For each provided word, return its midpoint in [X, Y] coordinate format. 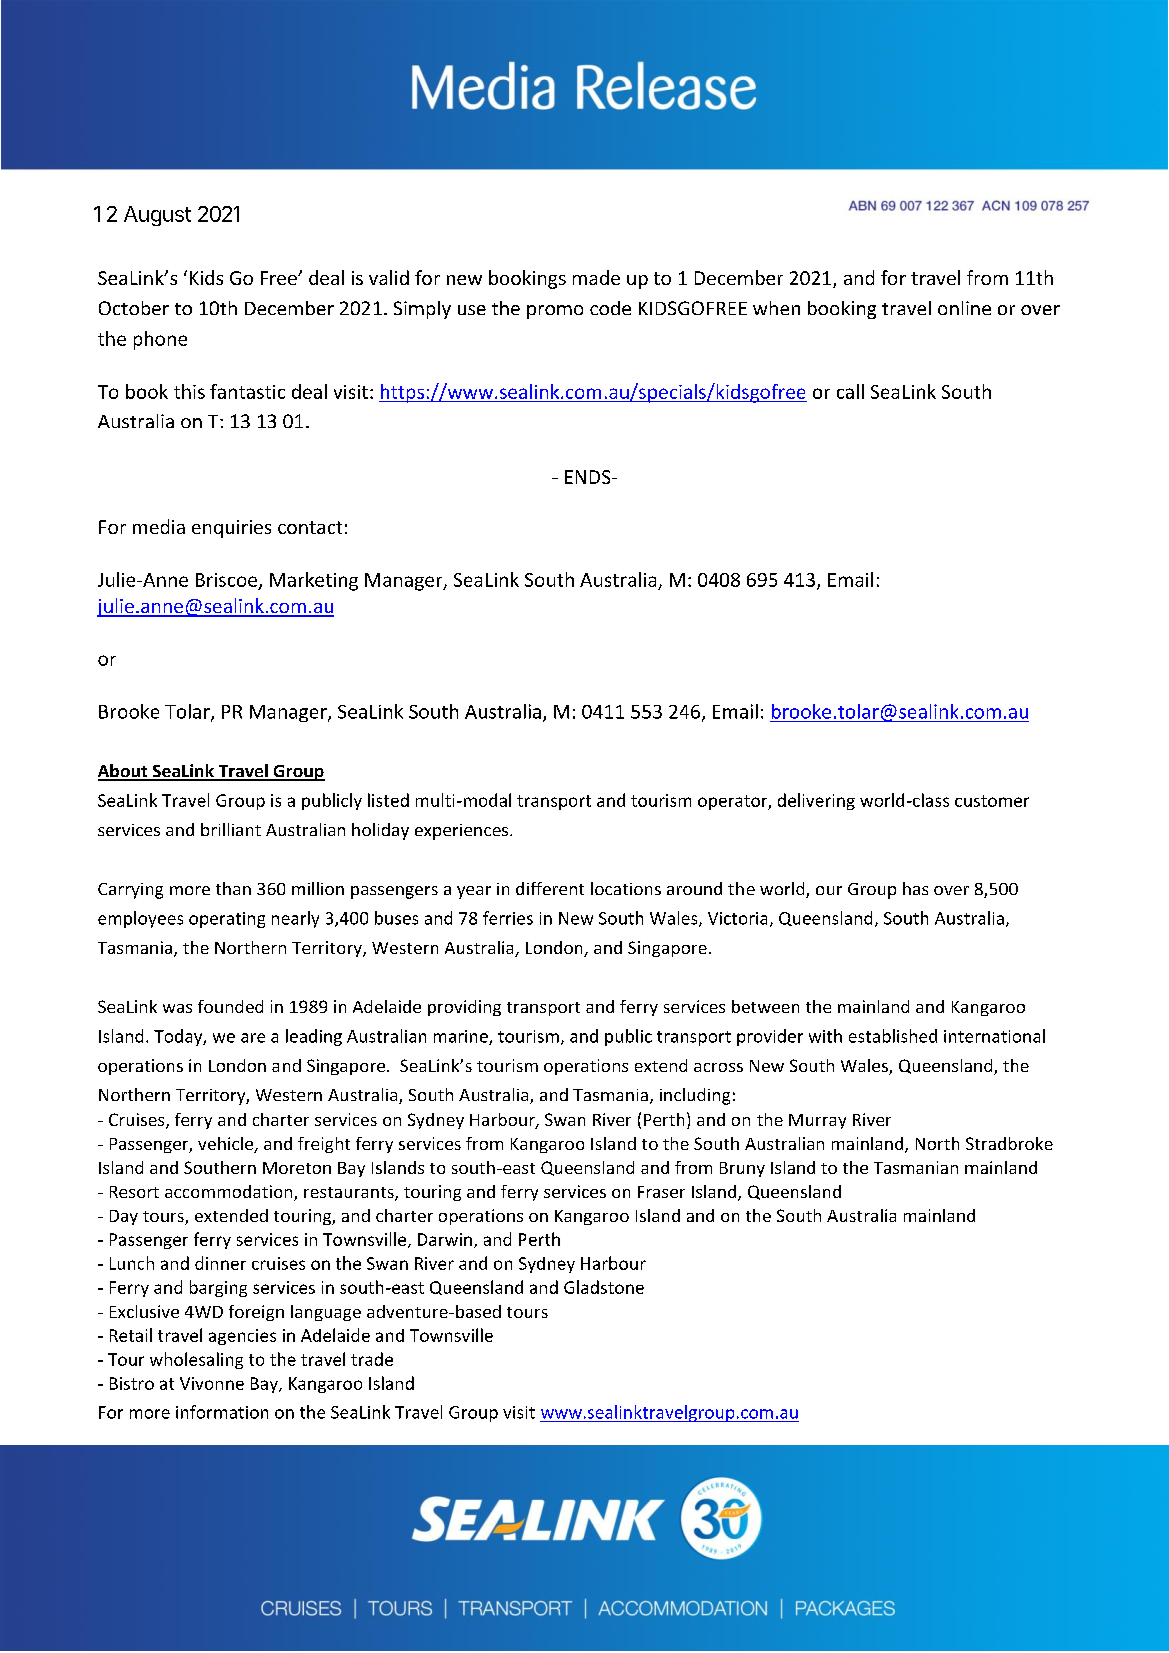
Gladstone [604, 1287]
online [964, 308]
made [596, 277]
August [157, 216]
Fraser [661, 1192]
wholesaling [196, 1360]
